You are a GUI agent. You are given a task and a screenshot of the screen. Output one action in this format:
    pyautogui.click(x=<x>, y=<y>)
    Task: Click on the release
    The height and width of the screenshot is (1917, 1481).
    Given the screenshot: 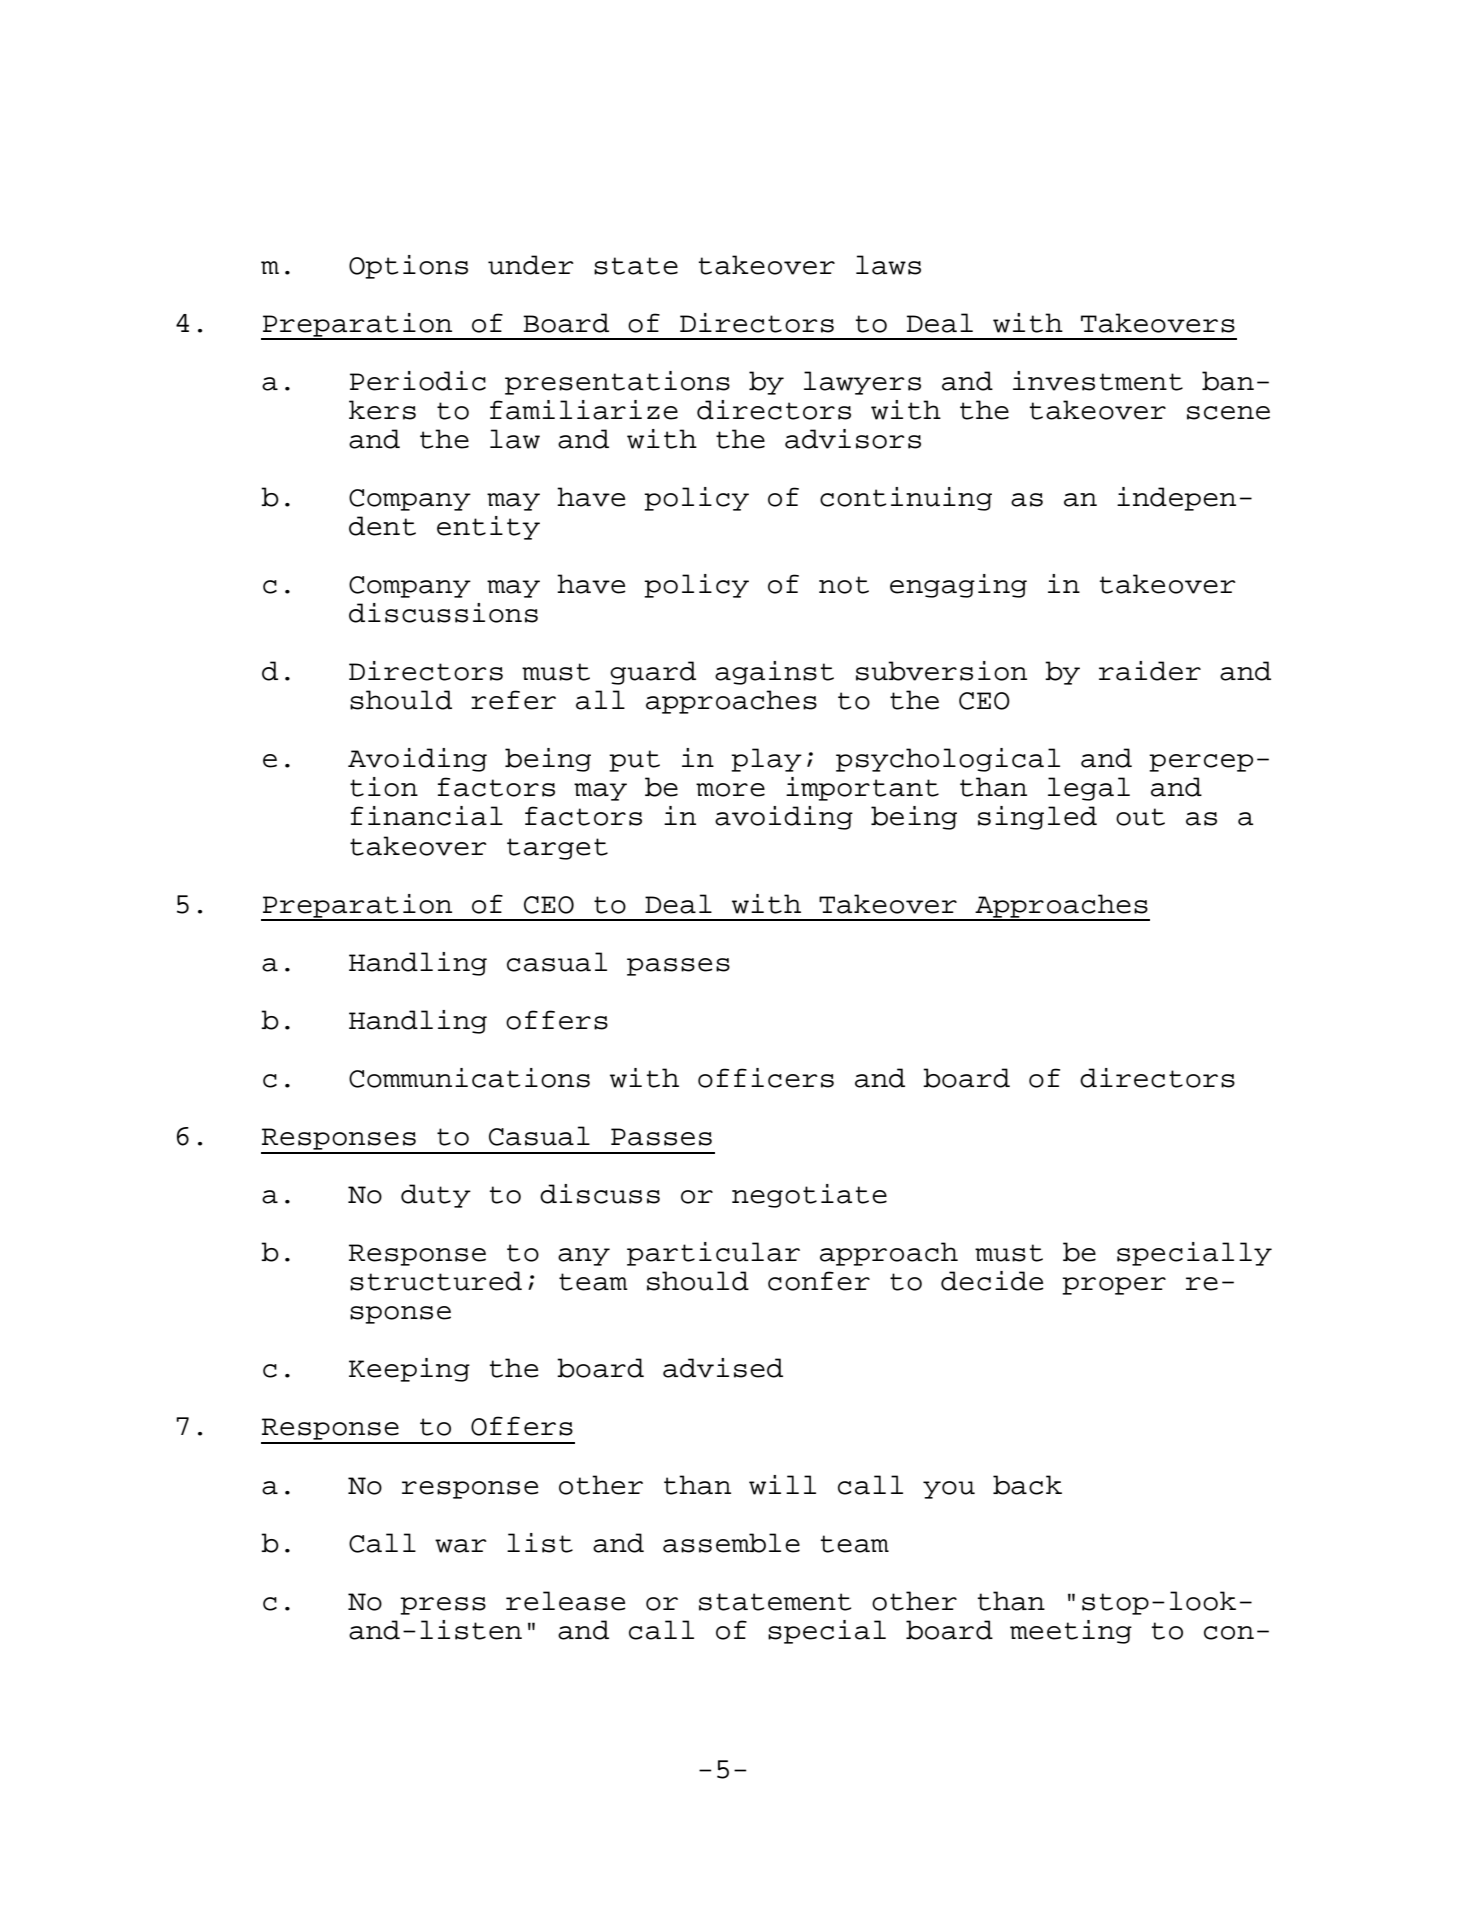 What is the action you would take?
    pyautogui.click(x=566, y=1601)
